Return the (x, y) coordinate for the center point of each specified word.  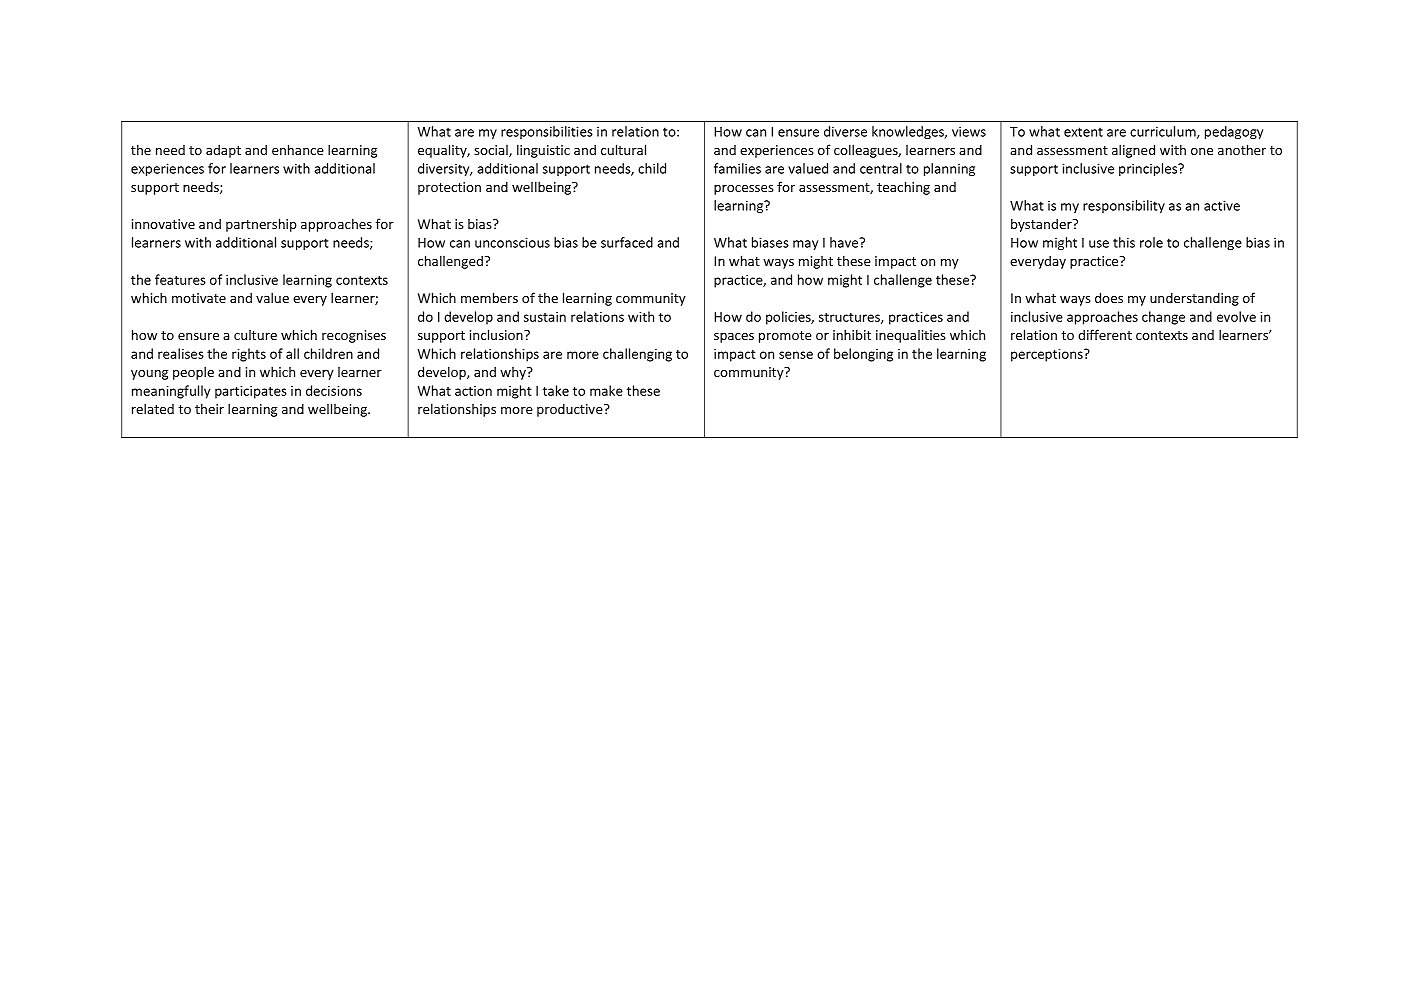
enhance (298, 149)
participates (251, 392)
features (180, 279)
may (805, 245)
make (606, 390)
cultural (623, 149)
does (1109, 297)
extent (1083, 132)
